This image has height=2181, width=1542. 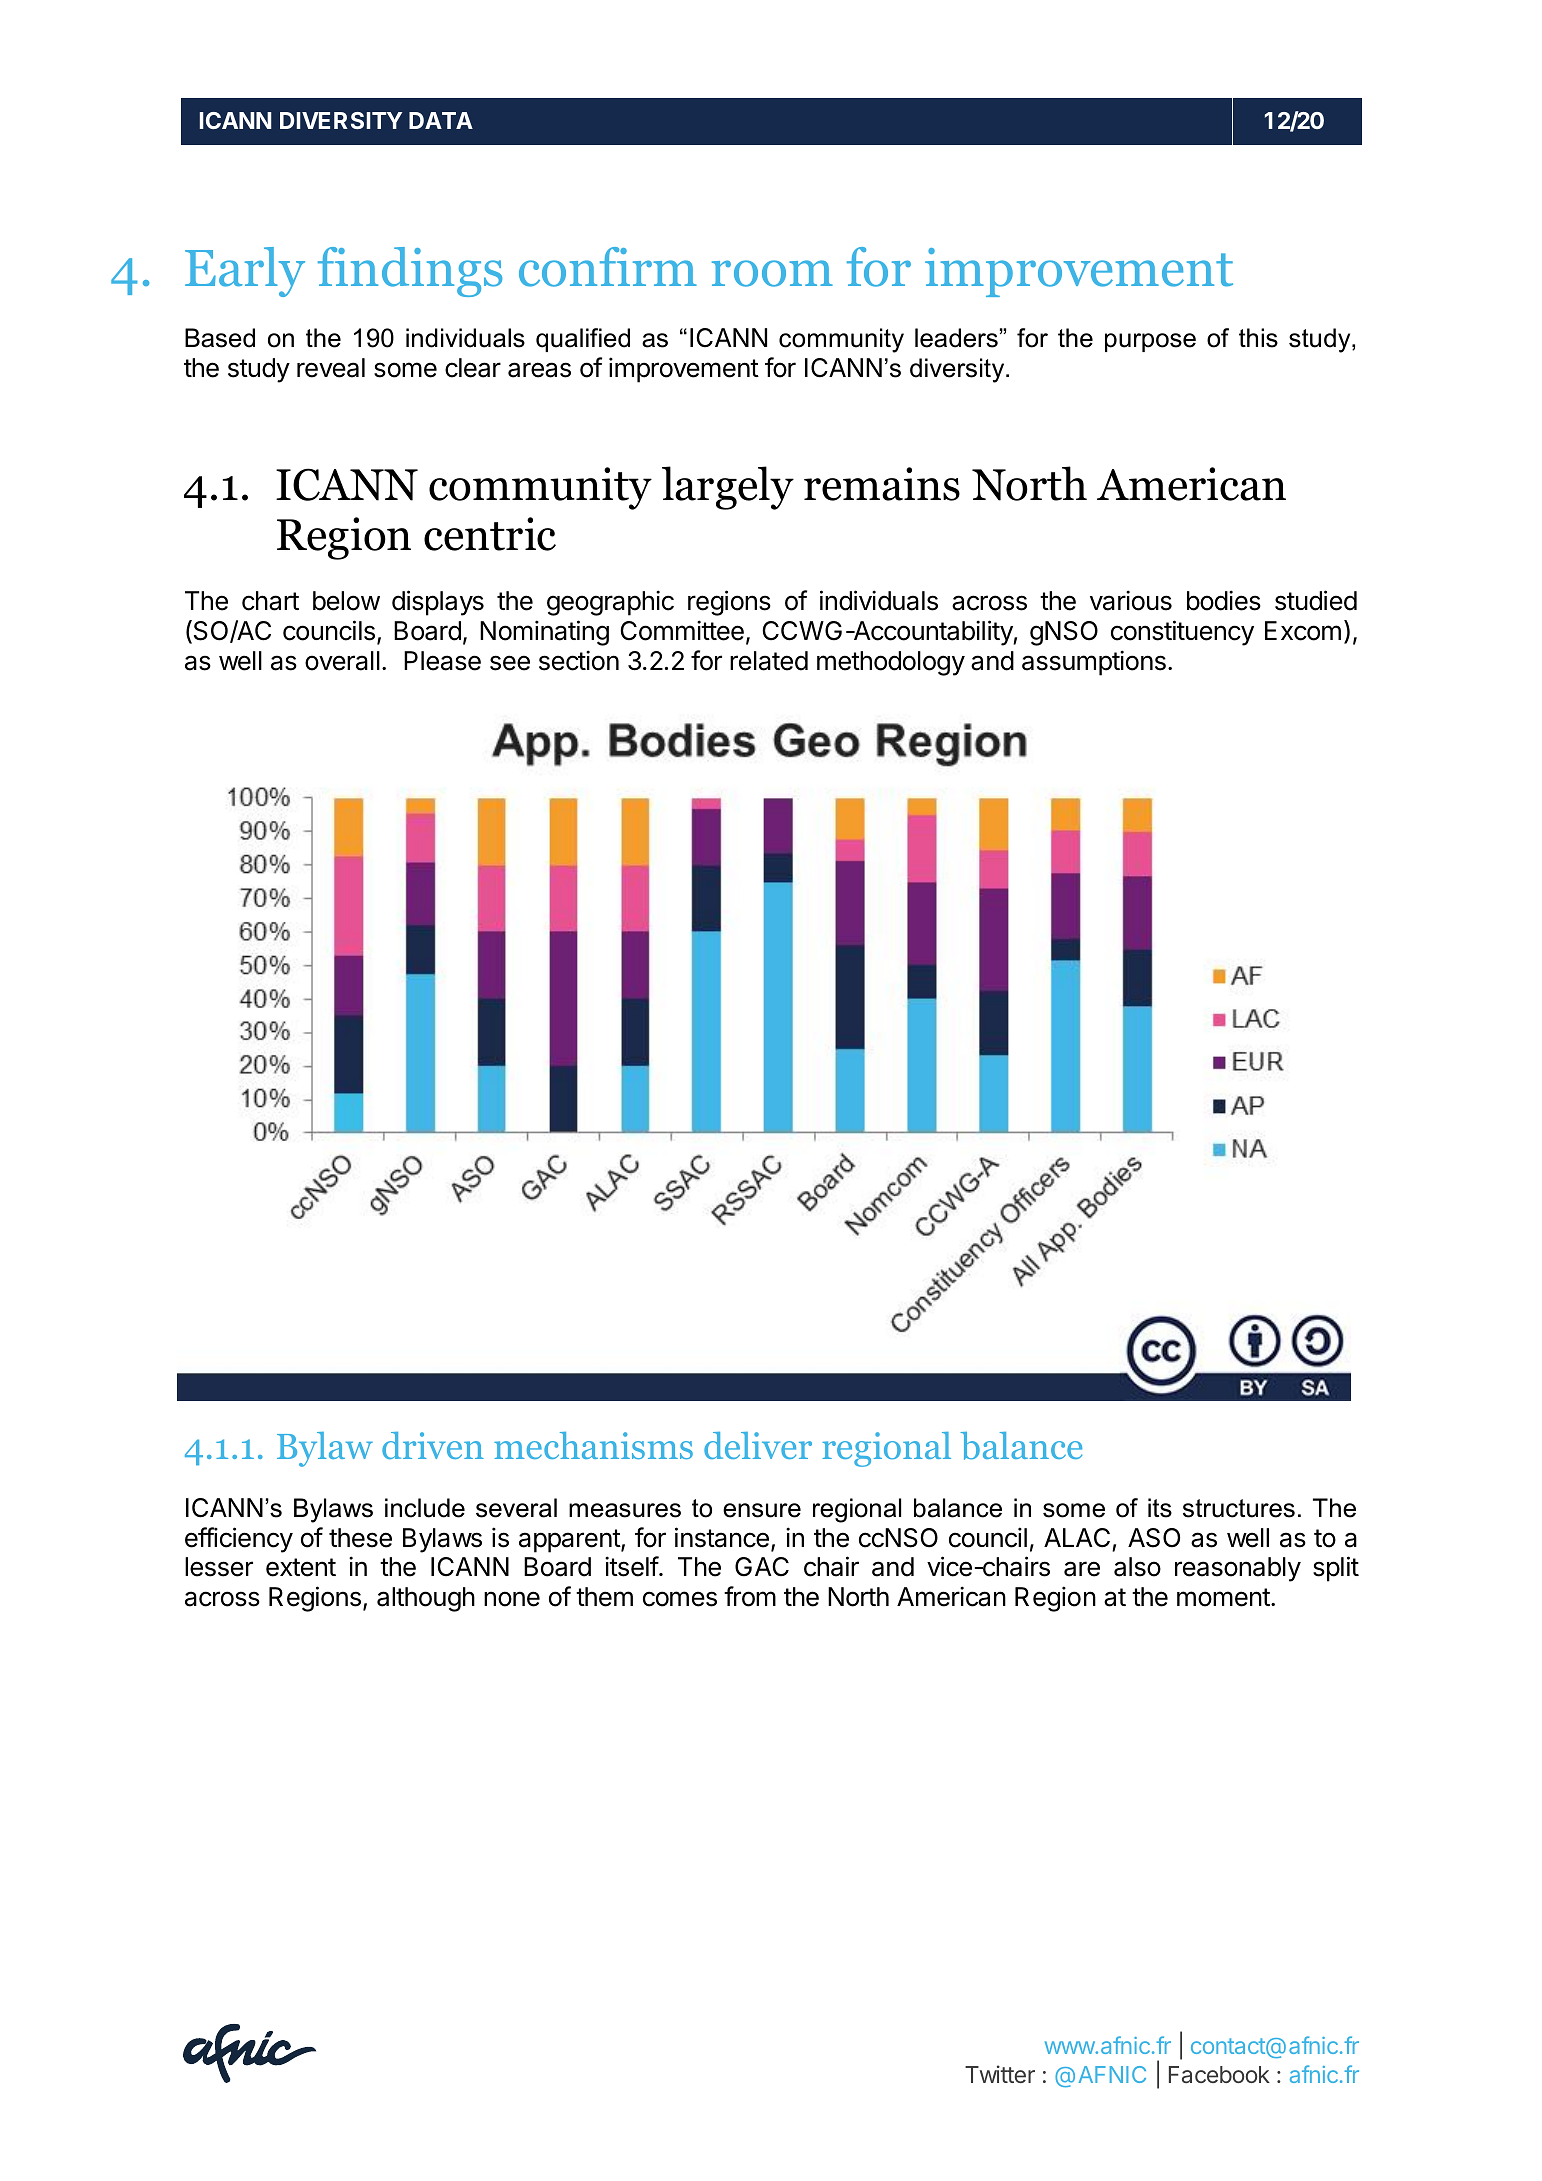 What do you see at coordinates (342, 661) in the image?
I see `overall` at bounding box center [342, 661].
